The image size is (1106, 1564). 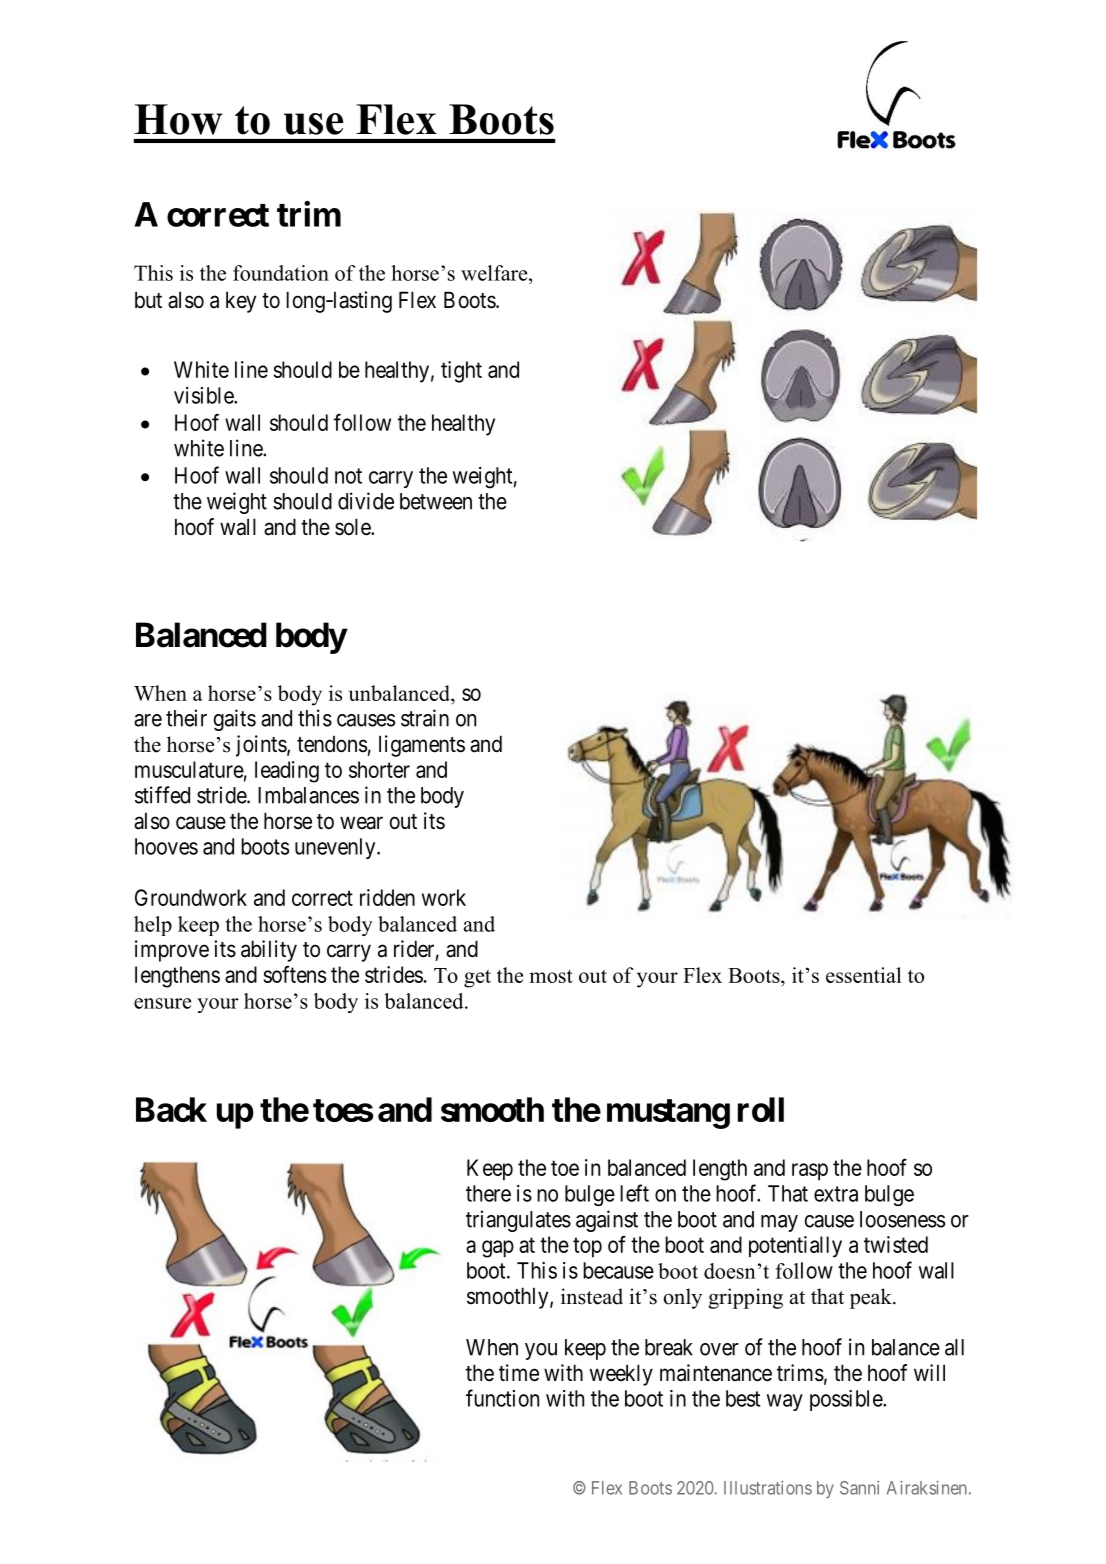 What do you see at coordinates (519, 1373) in the screenshot?
I see `time` at bounding box center [519, 1373].
